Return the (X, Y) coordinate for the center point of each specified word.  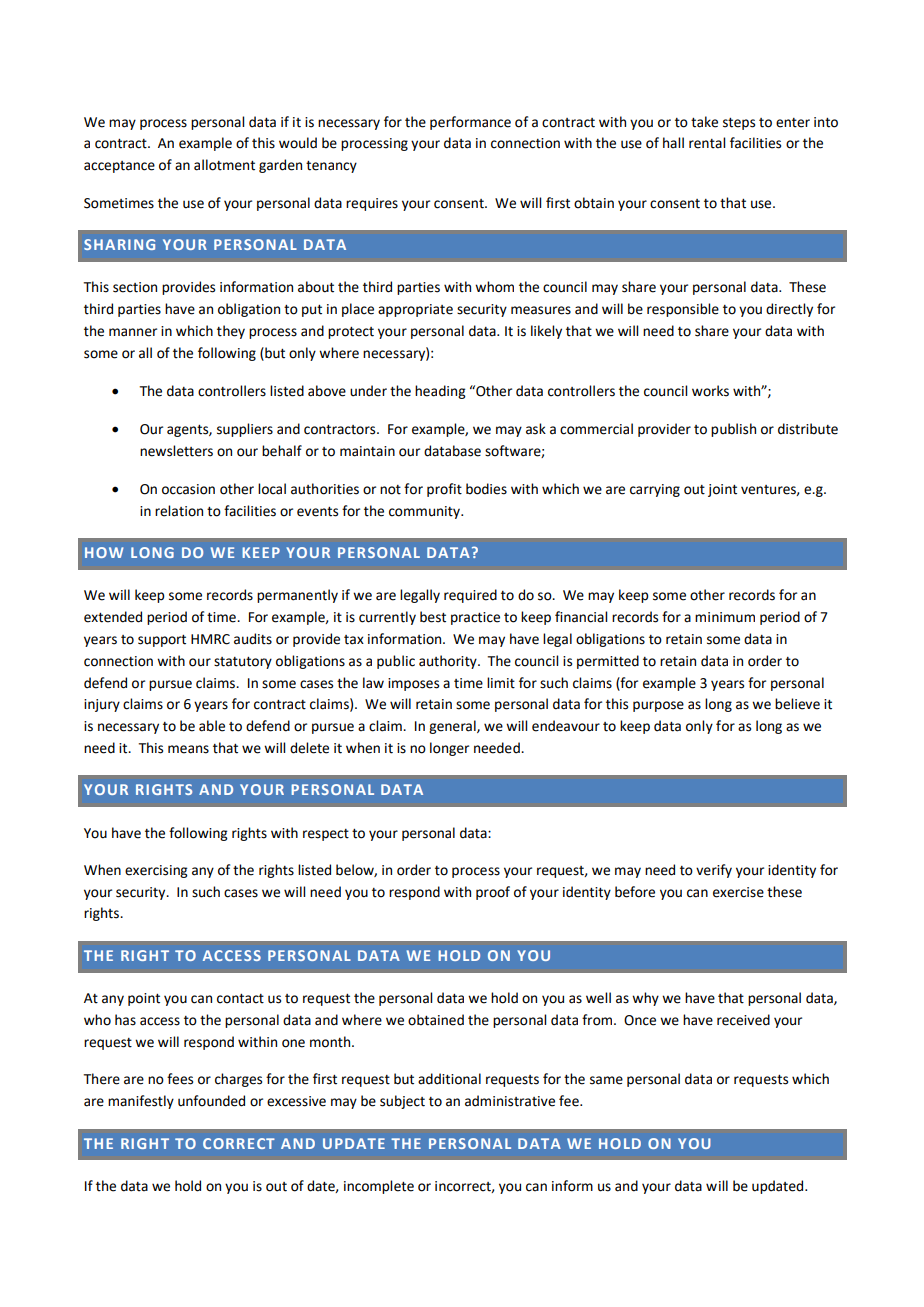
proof (493, 893)
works (710, 391)
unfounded (211, 1101)
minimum (725, 617)
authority (449, 662)
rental (707, 143)
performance (470, 123)
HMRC (210, 639)
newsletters (176, 451)
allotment (224, 165)
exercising (156, 871)
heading (440, 392)
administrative (510, 1101)
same (606, 1080)
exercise (738, 892)
